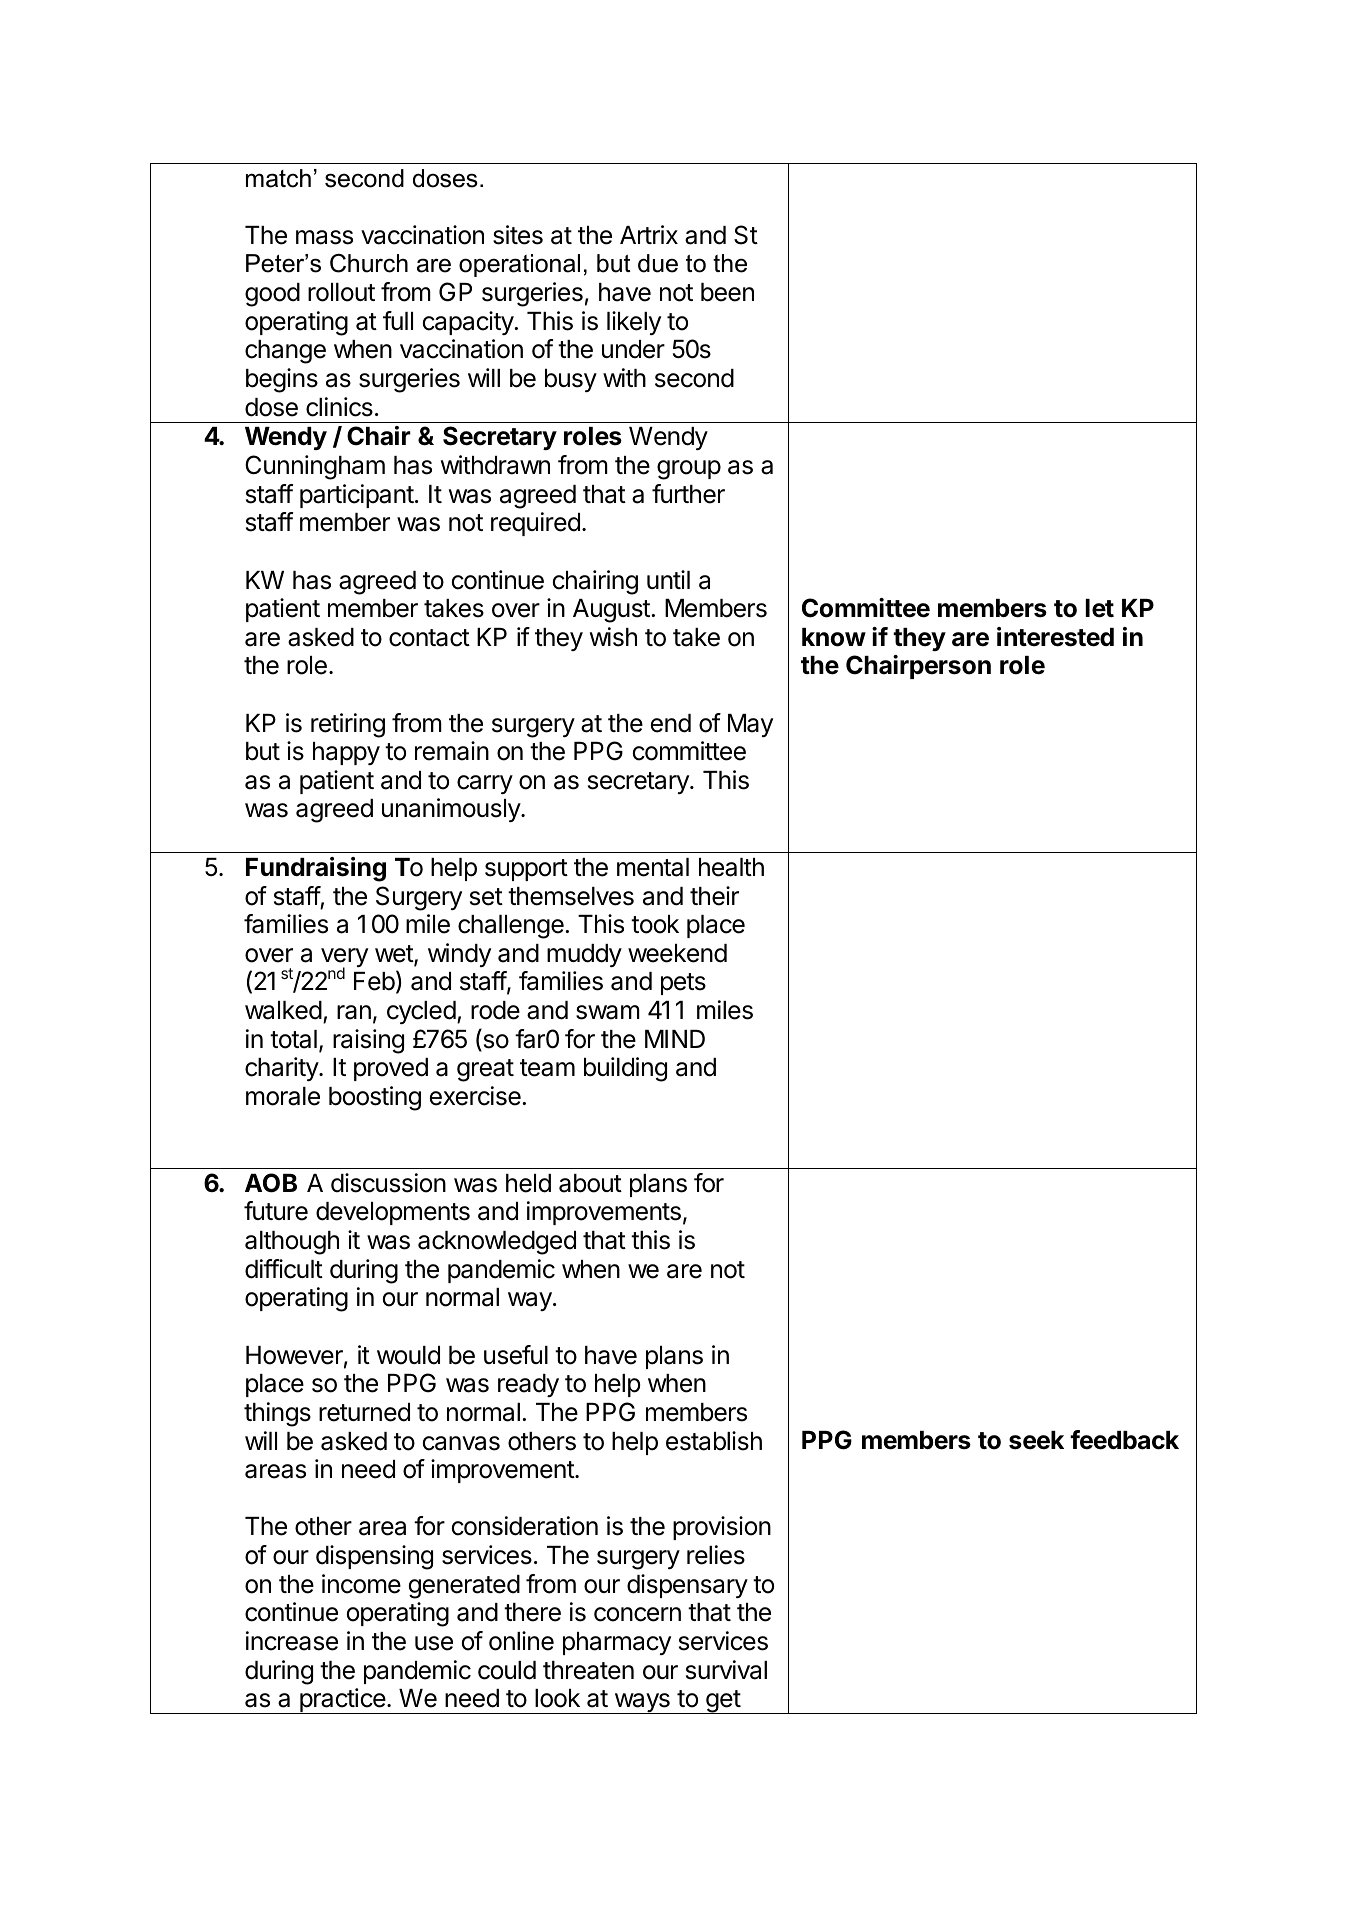 This screenshot has height=1905, width=1347. I want to click on been, so click(727, 292).
